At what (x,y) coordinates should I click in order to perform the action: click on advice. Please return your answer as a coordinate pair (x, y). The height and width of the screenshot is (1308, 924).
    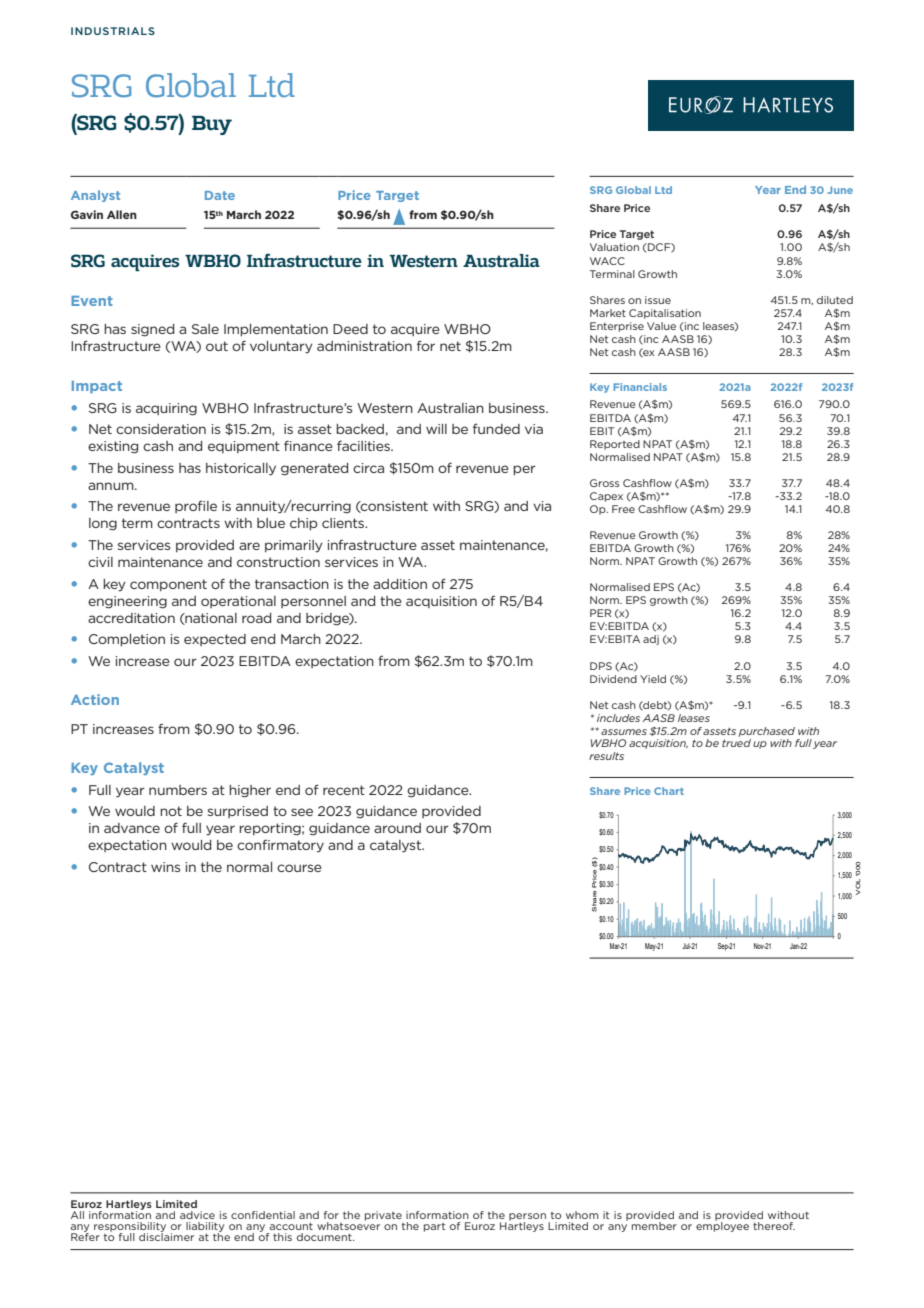
    Looking at the image, I should click on (197, 1215).
